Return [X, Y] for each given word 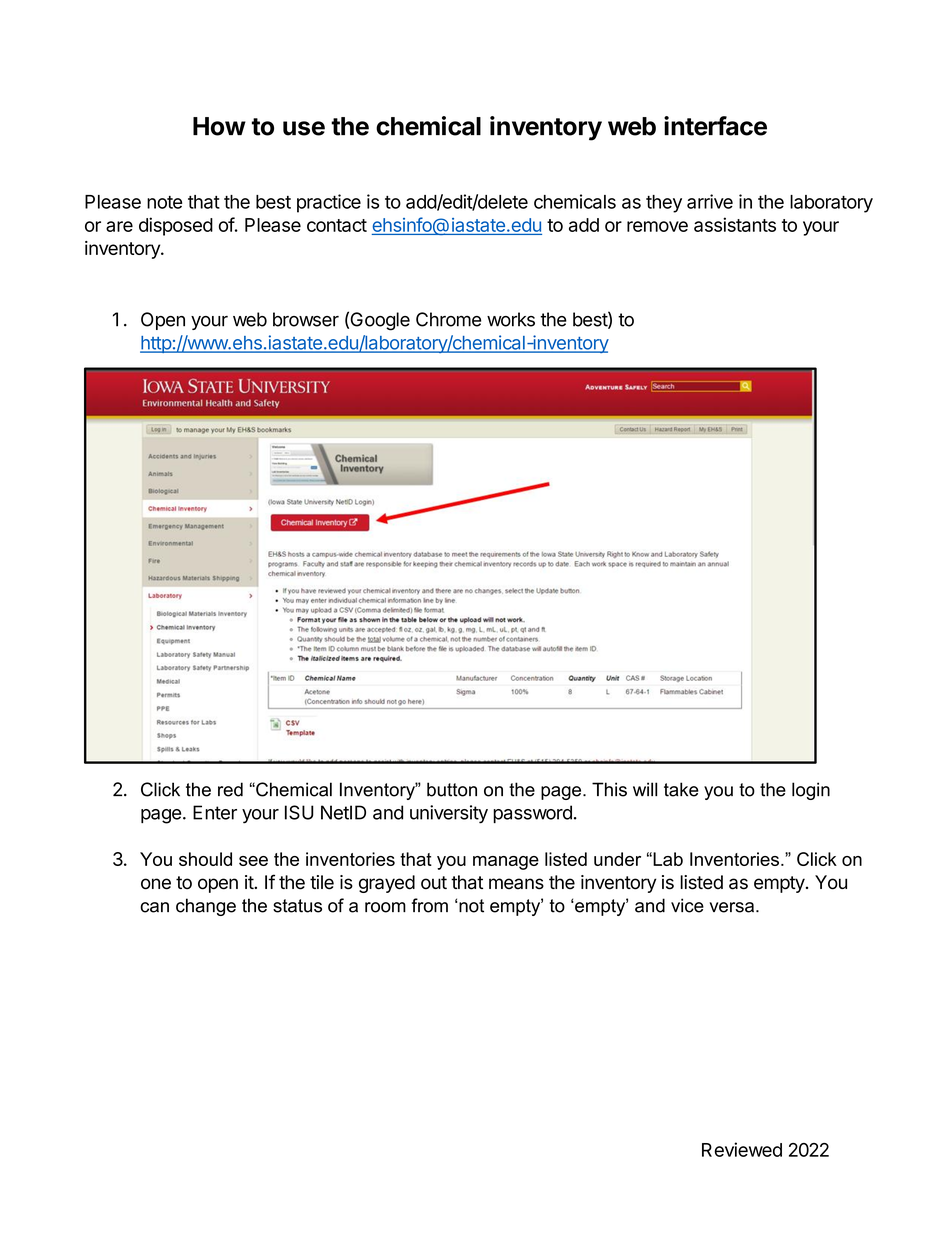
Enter [215, 812]
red [230, 789]
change [206, 907]
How [219, 126]
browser [306, 319]
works [511, 319]
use [304, 128]
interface [715, 126]
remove [657, 226]
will [645, 789]
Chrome [448, 319]
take [681, 789]
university [449, 814]
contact [337, 225]
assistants [735, 224]
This [609, 789]
